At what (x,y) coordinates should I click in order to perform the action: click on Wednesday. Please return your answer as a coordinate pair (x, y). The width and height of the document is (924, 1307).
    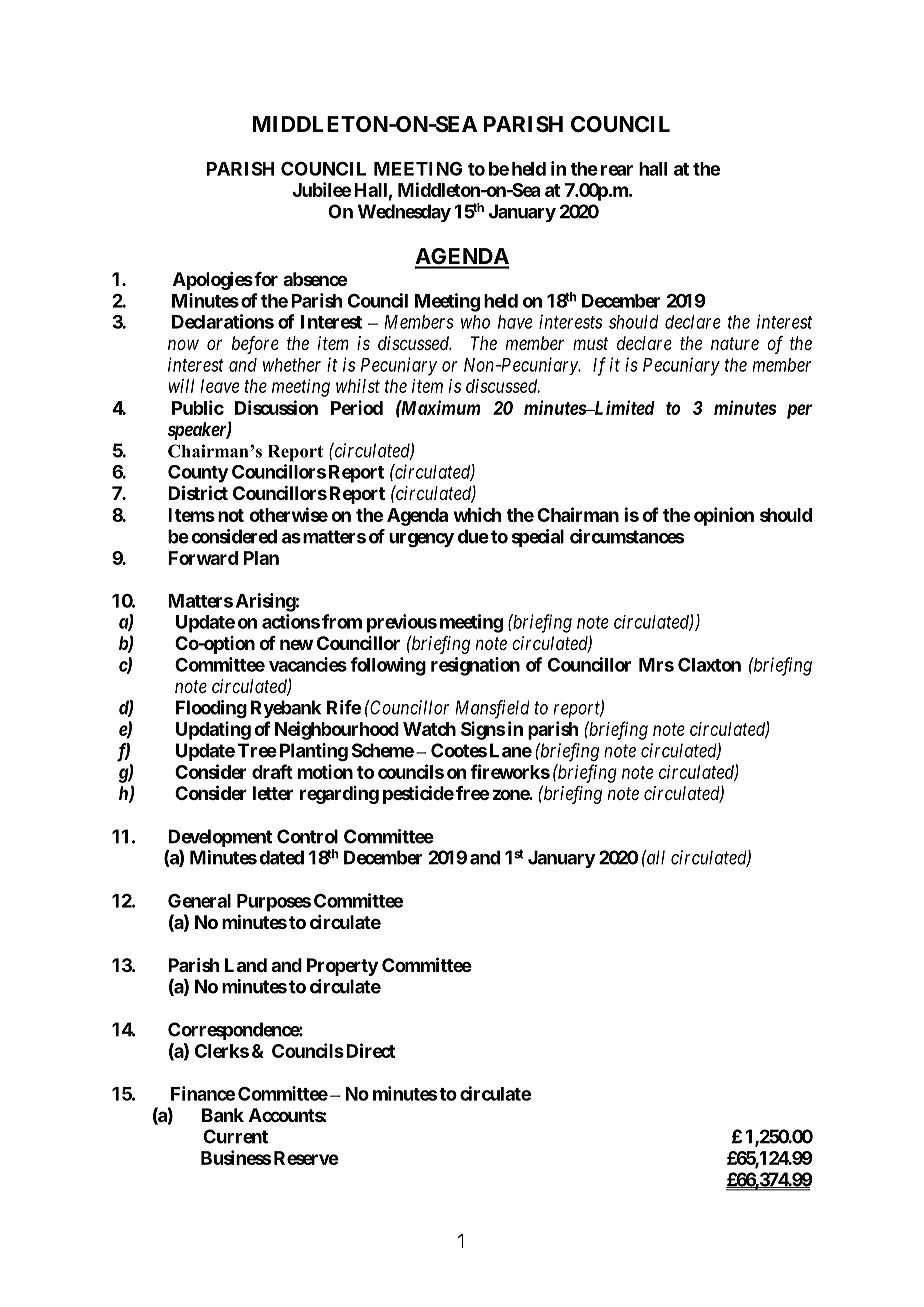
    Looking at the image, I should click on (404, 213).
